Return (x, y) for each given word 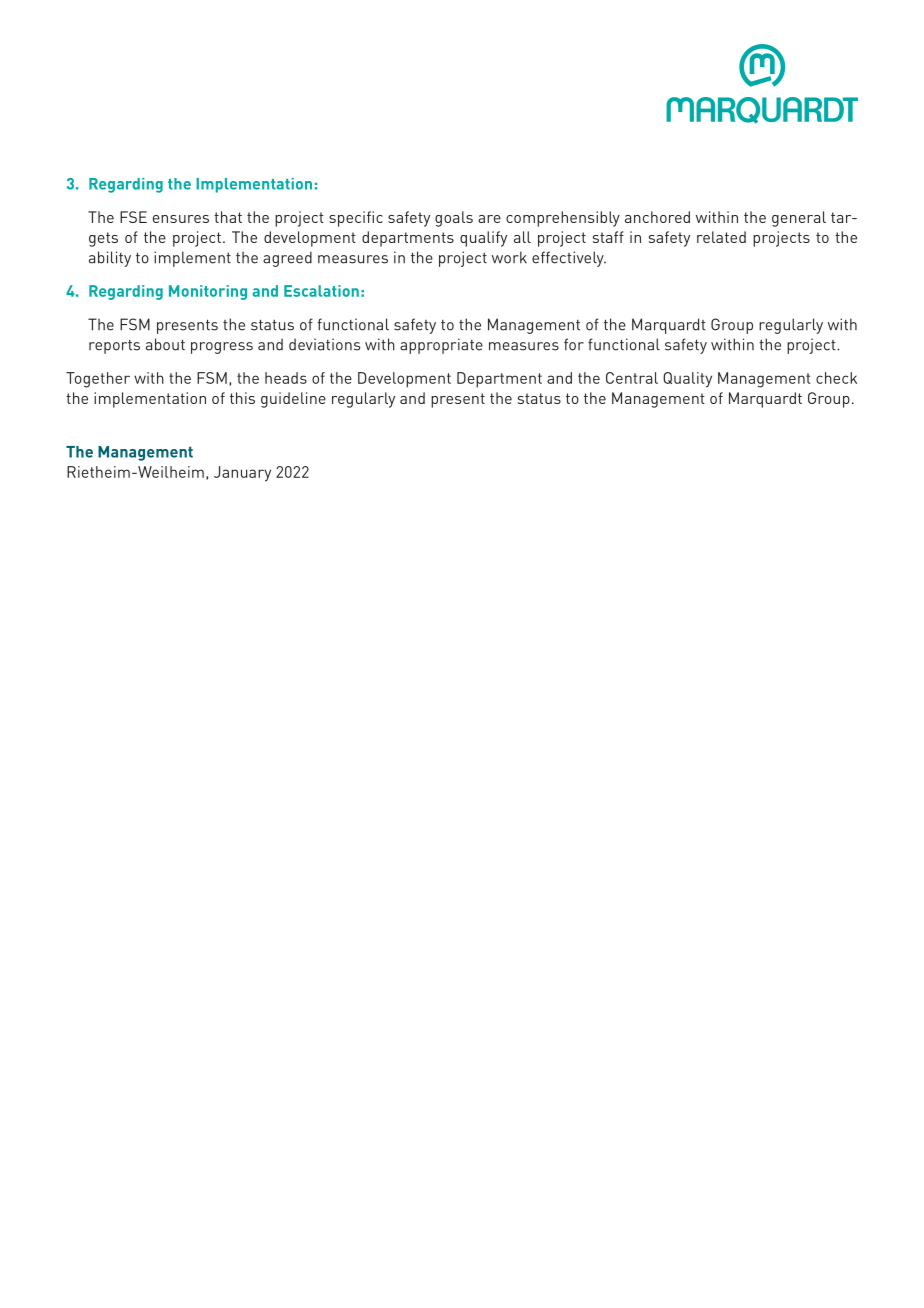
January (242, 474)
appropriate (441, 346)
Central (632, 378)
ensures (181, 219)
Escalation (321, 291)
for (574, 344)
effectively (569, 259)
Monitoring (208, 292)
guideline (293, 400)
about (165, 344)
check (836, 378)
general (799, 219)
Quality (687, 380)
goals (454, 219)
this (242, 398)
